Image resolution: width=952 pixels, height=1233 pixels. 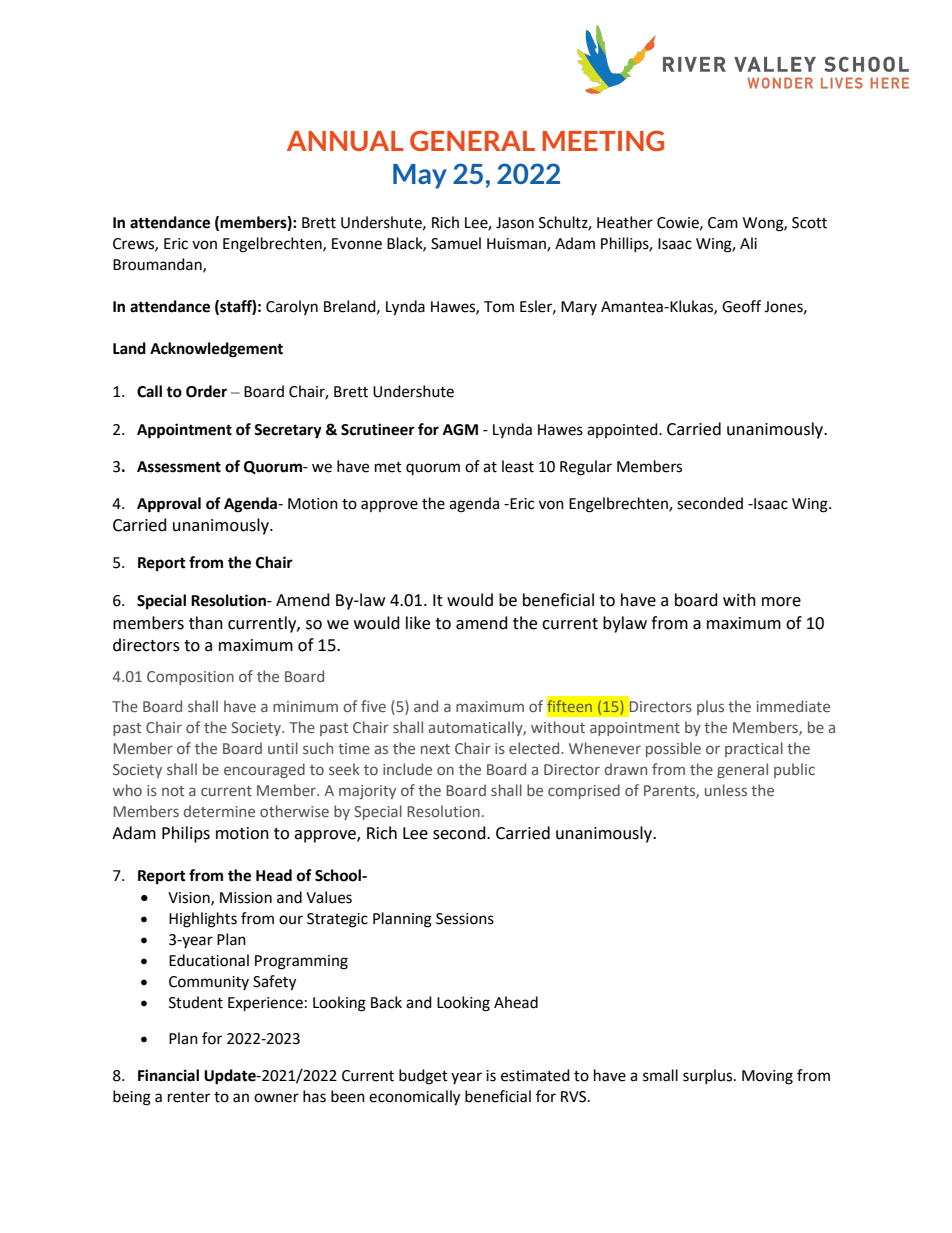 I want to click on Cam, so click(x=723, y=223).
